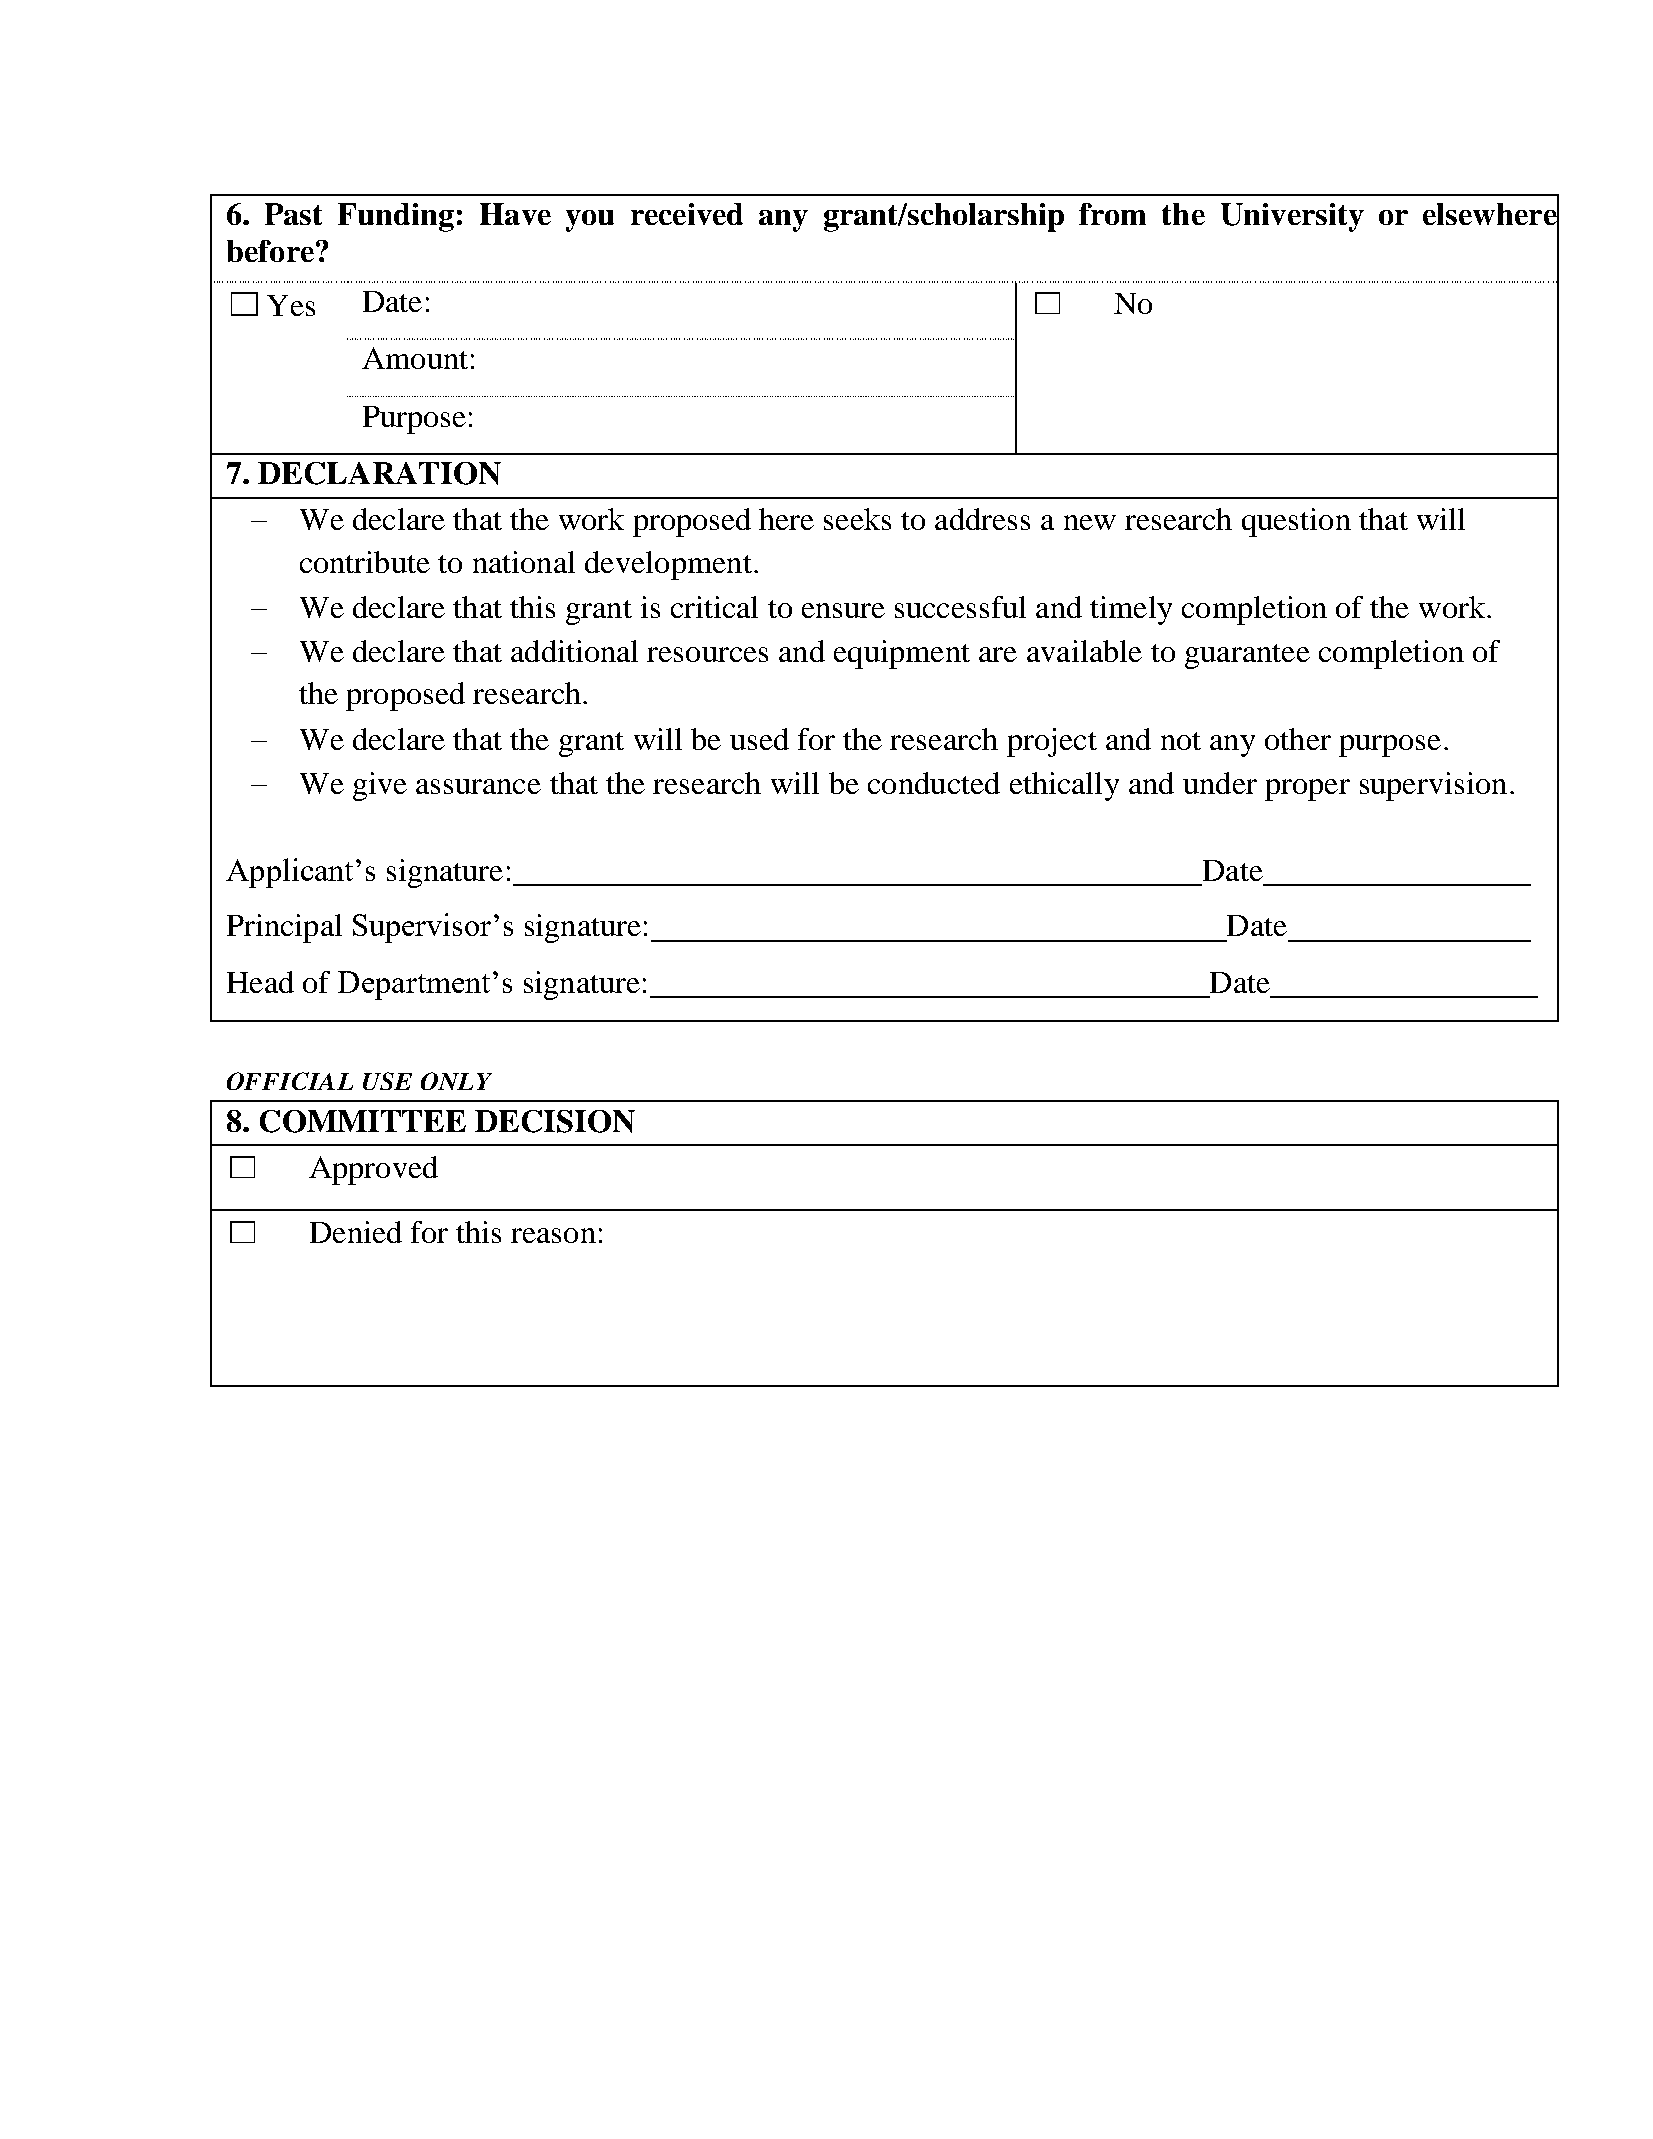 This screenshot has width=1653, height=2139. What do you see at coordinates (380, 786) in the screenshot?
I see `give` at bounding box center [380, 786].
